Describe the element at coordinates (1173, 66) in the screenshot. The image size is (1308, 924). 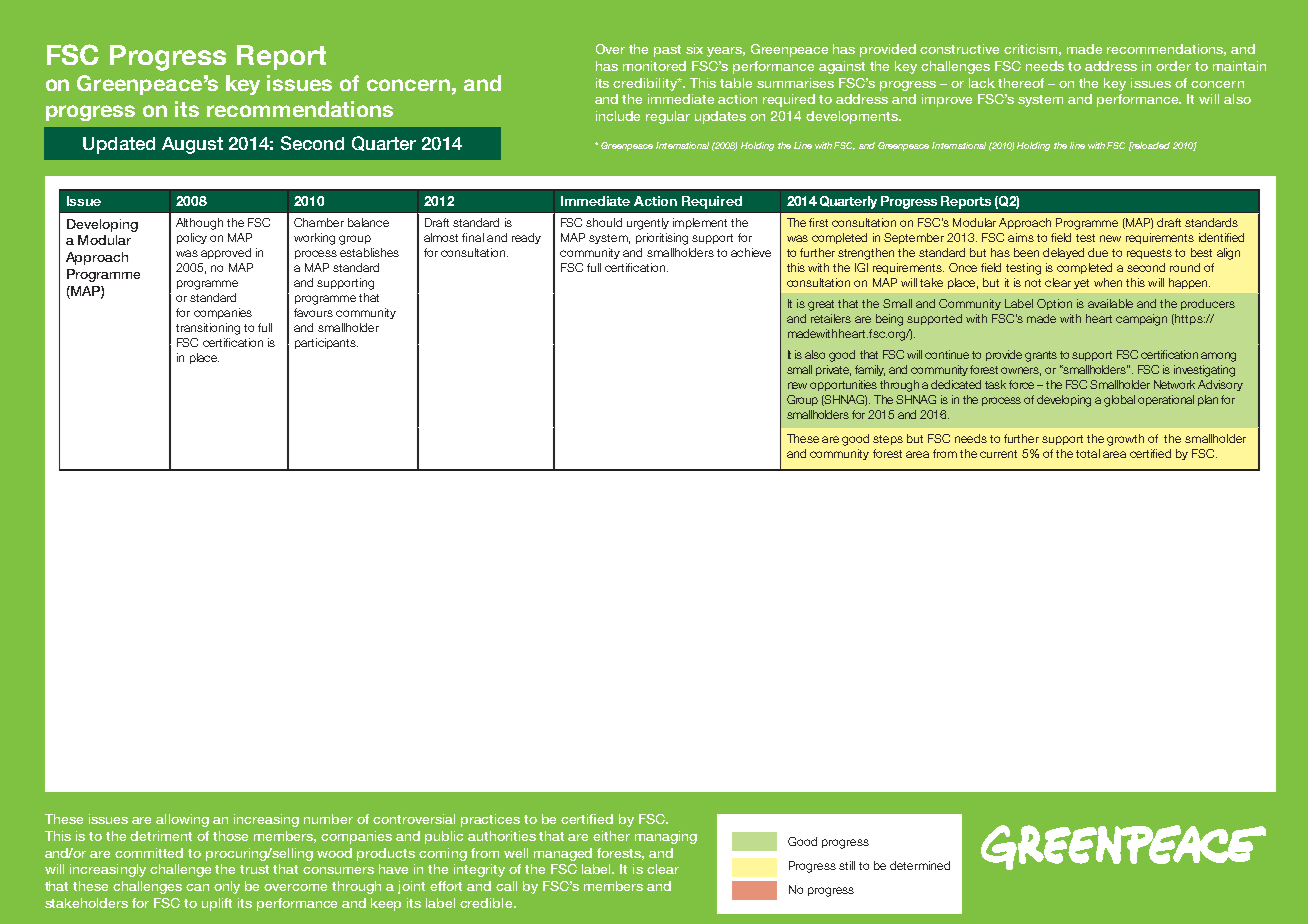
I see `order` at that location.
